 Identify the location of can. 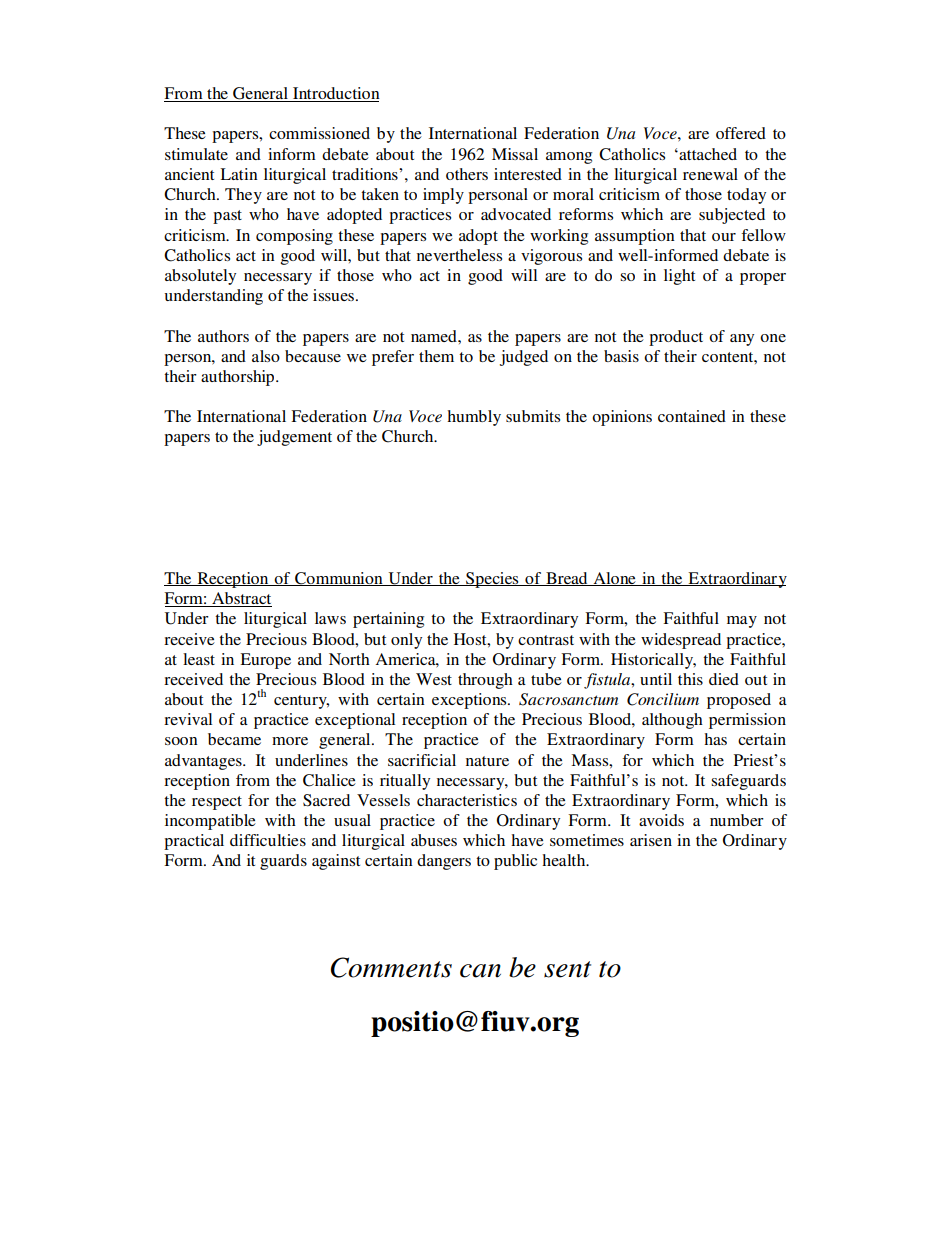
(480, 971).
